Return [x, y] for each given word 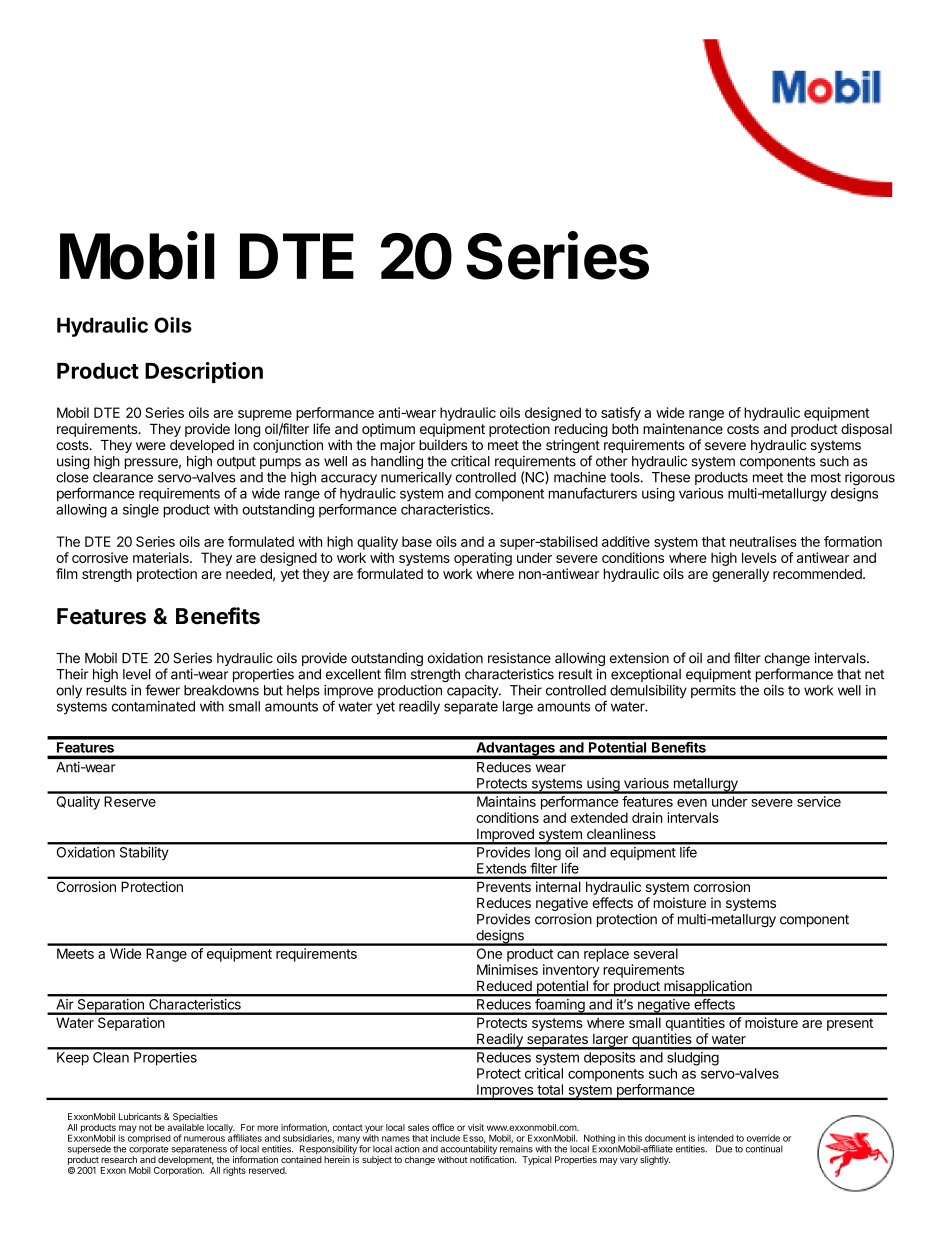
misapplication [708, 988]
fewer [162, 690]
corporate [149, 1151]
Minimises [507, 969]
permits [713, 691]
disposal [866, 430]
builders [443, 445]
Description [204, 372]
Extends [501, 868]
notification [493, 1158]
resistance [519, 658]
